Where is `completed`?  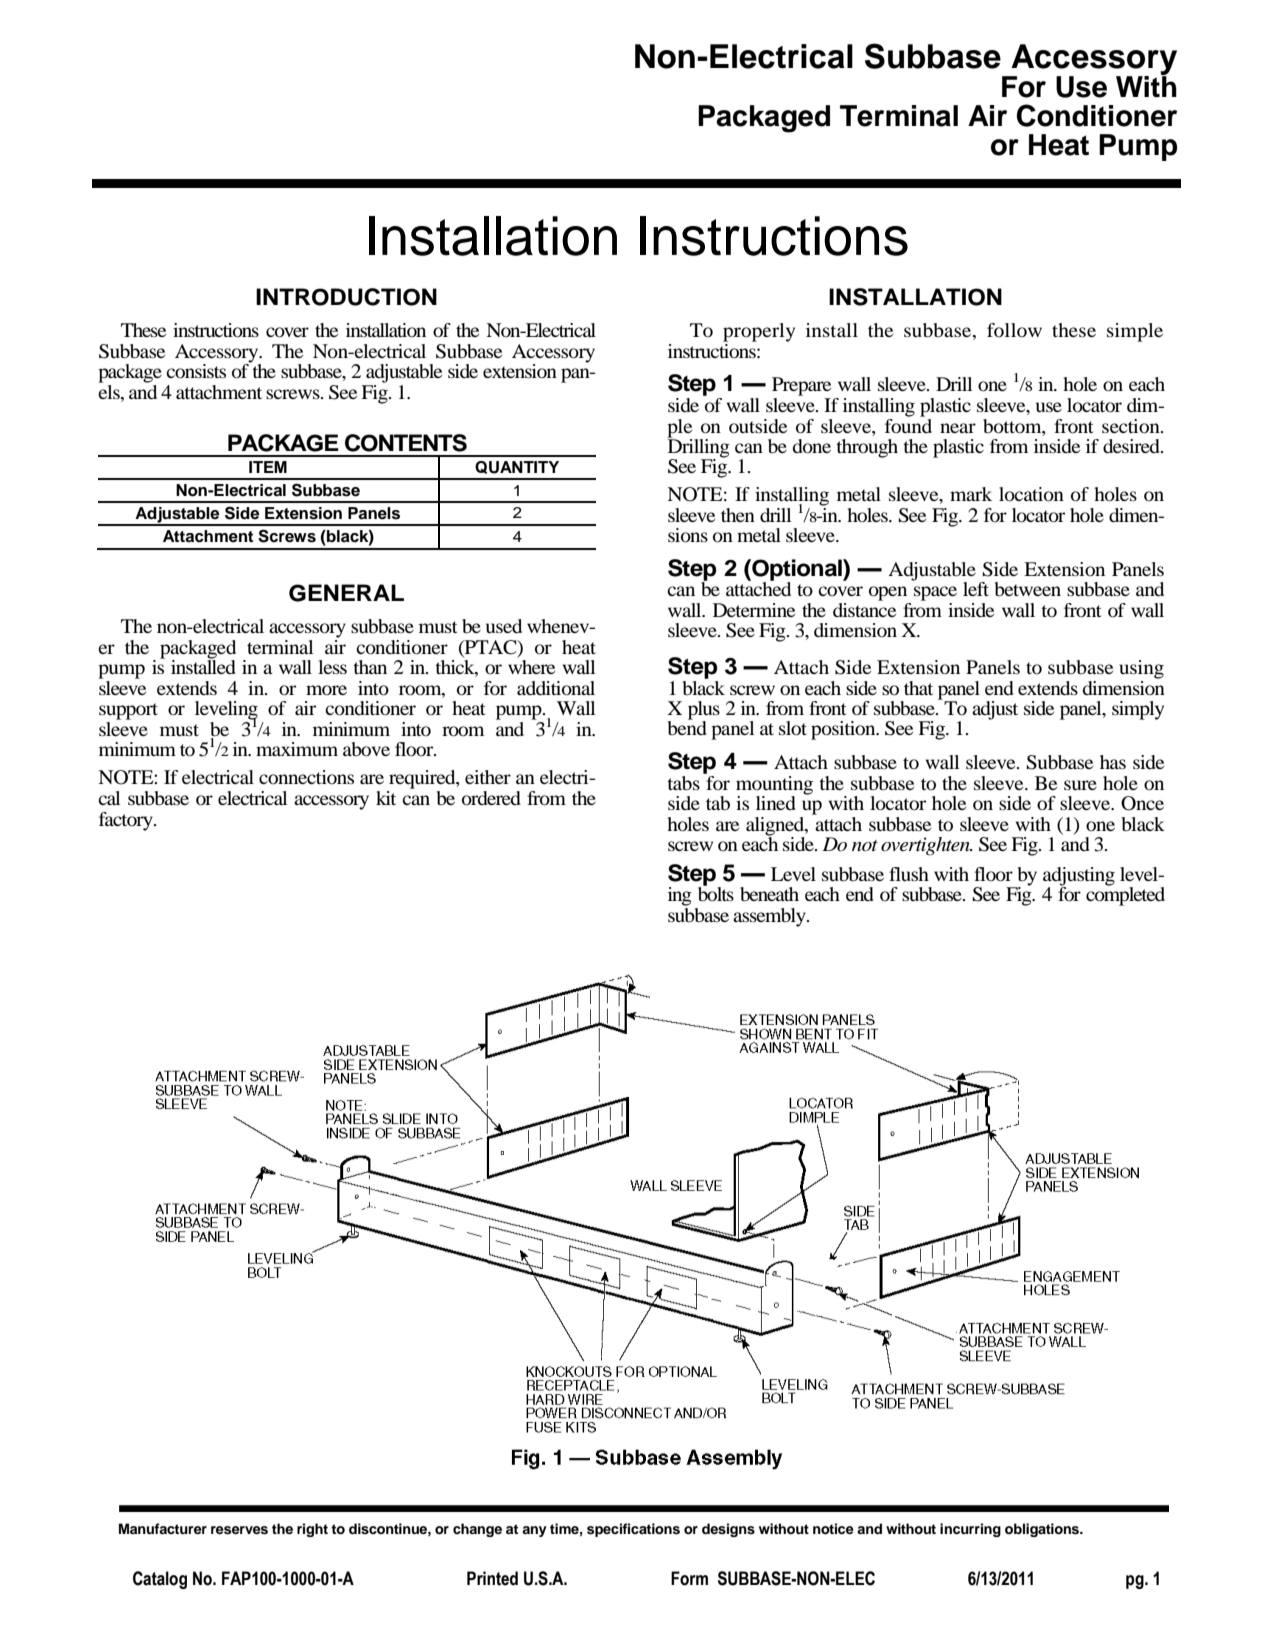
completed is located at coordinates (1125, 895).
